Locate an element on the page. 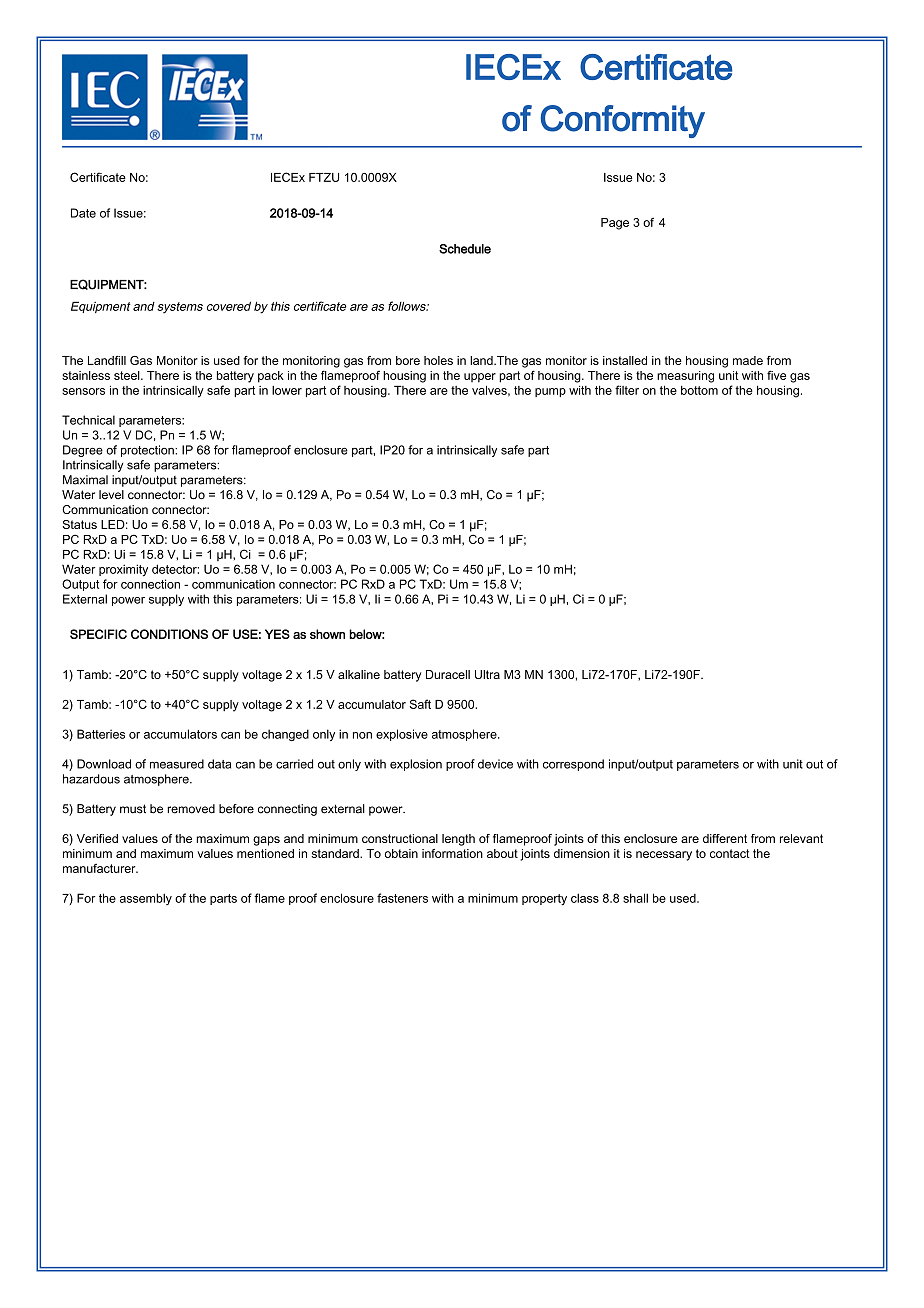  upper is located at coordinates (480, 377).
